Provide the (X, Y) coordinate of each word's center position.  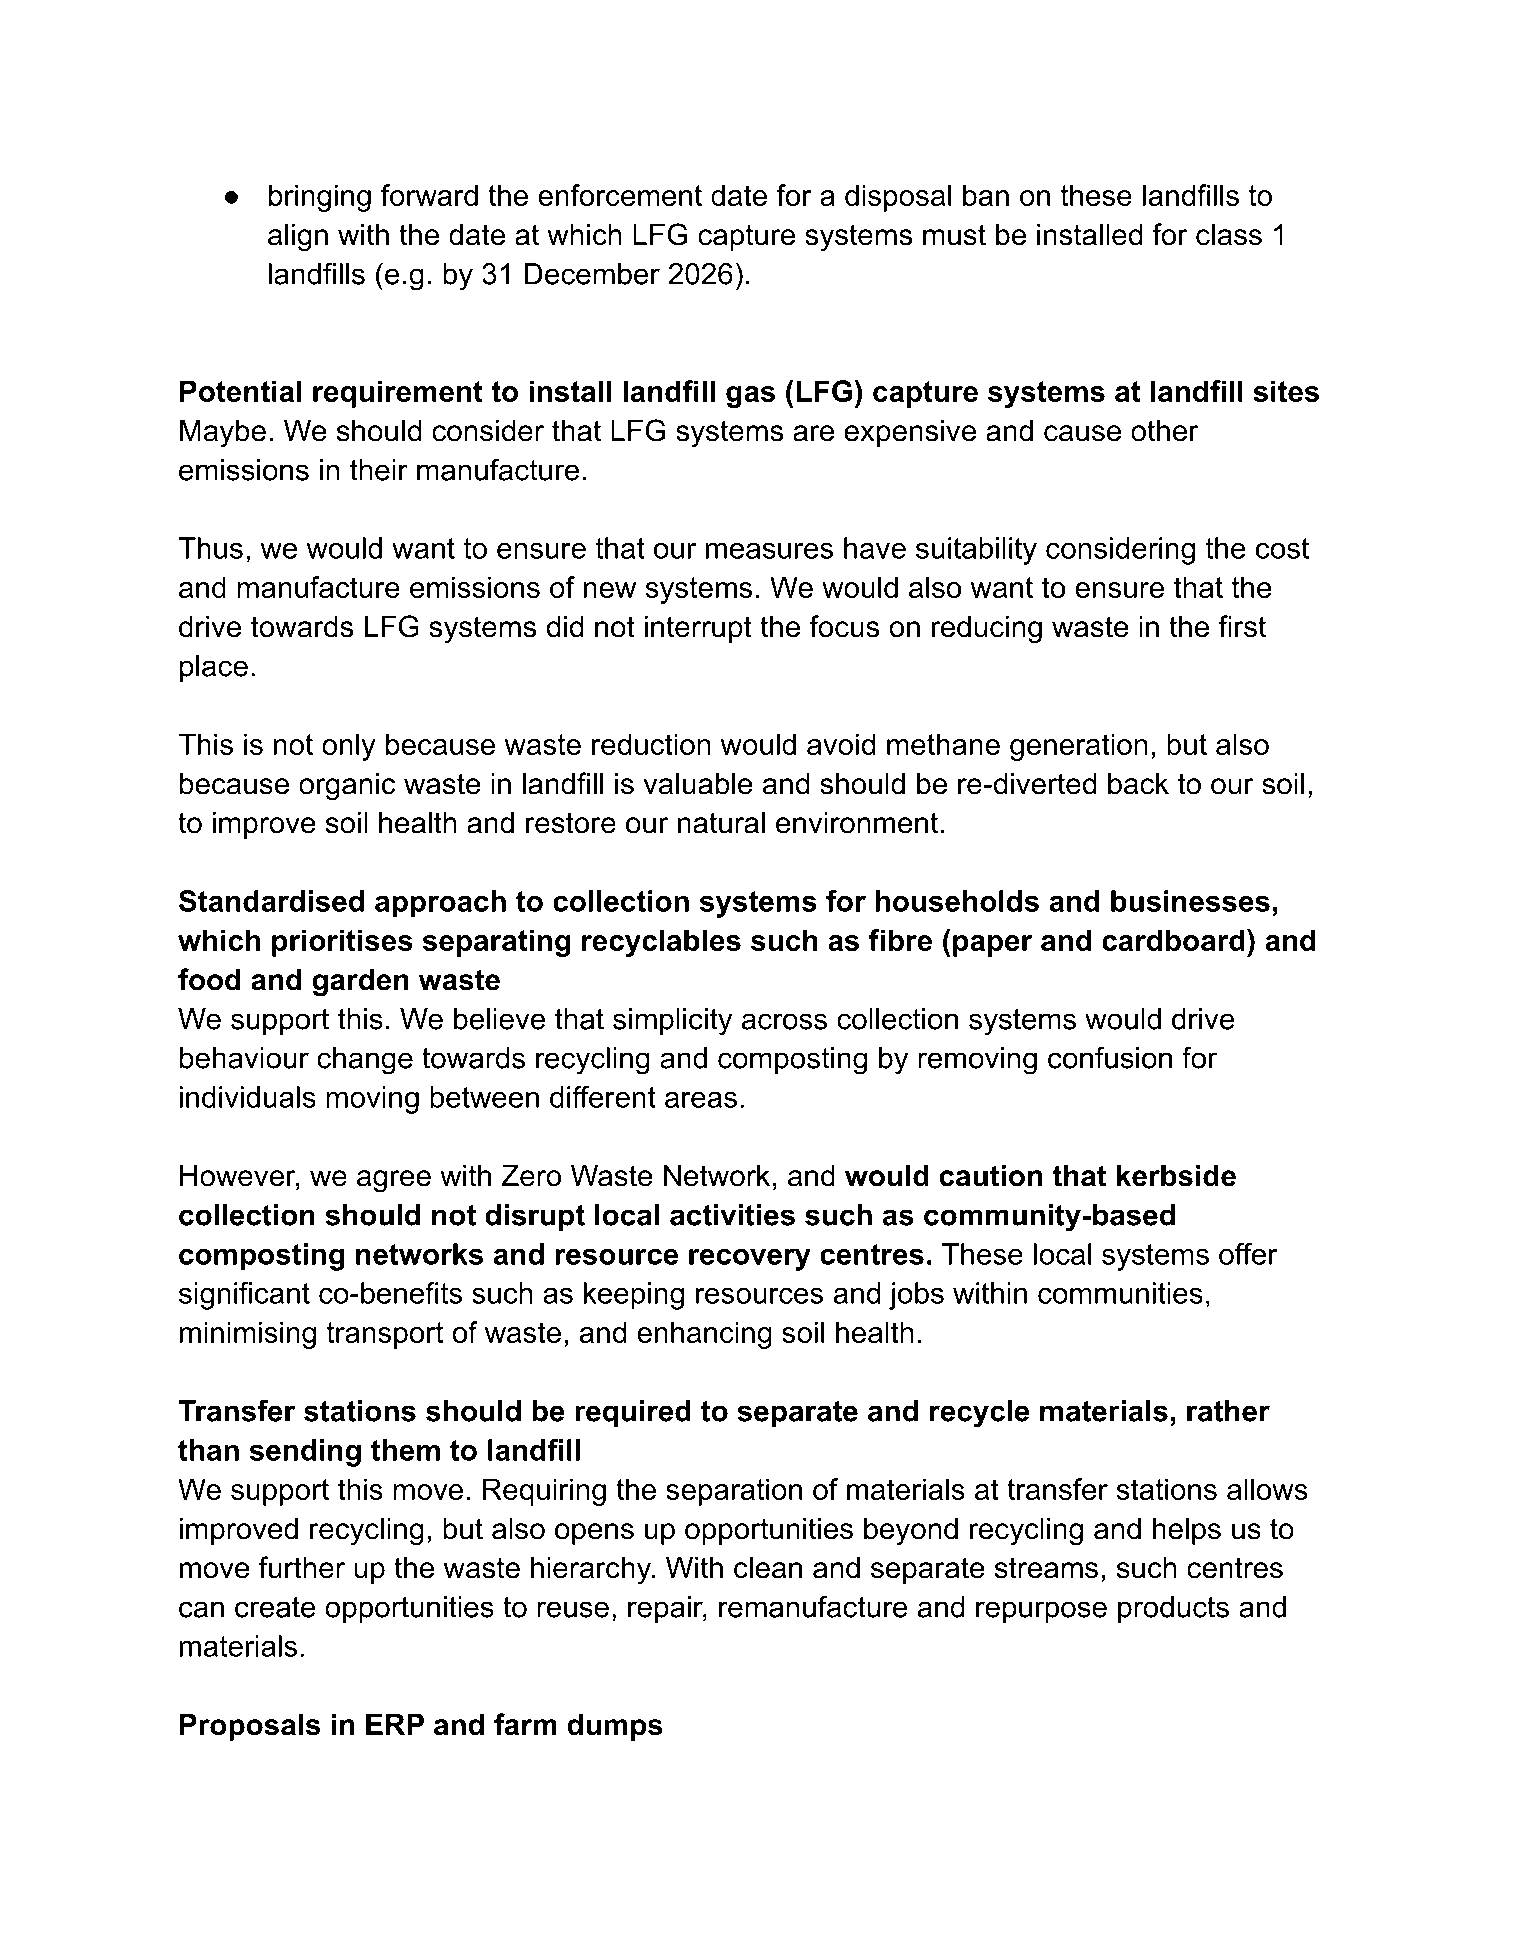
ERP (395, 1724)
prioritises (342, 943)
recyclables (661, 943)
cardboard (1173, 940)
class (1229, 234)
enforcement (620, 195)
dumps (615, 1727)
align (298, 237)
